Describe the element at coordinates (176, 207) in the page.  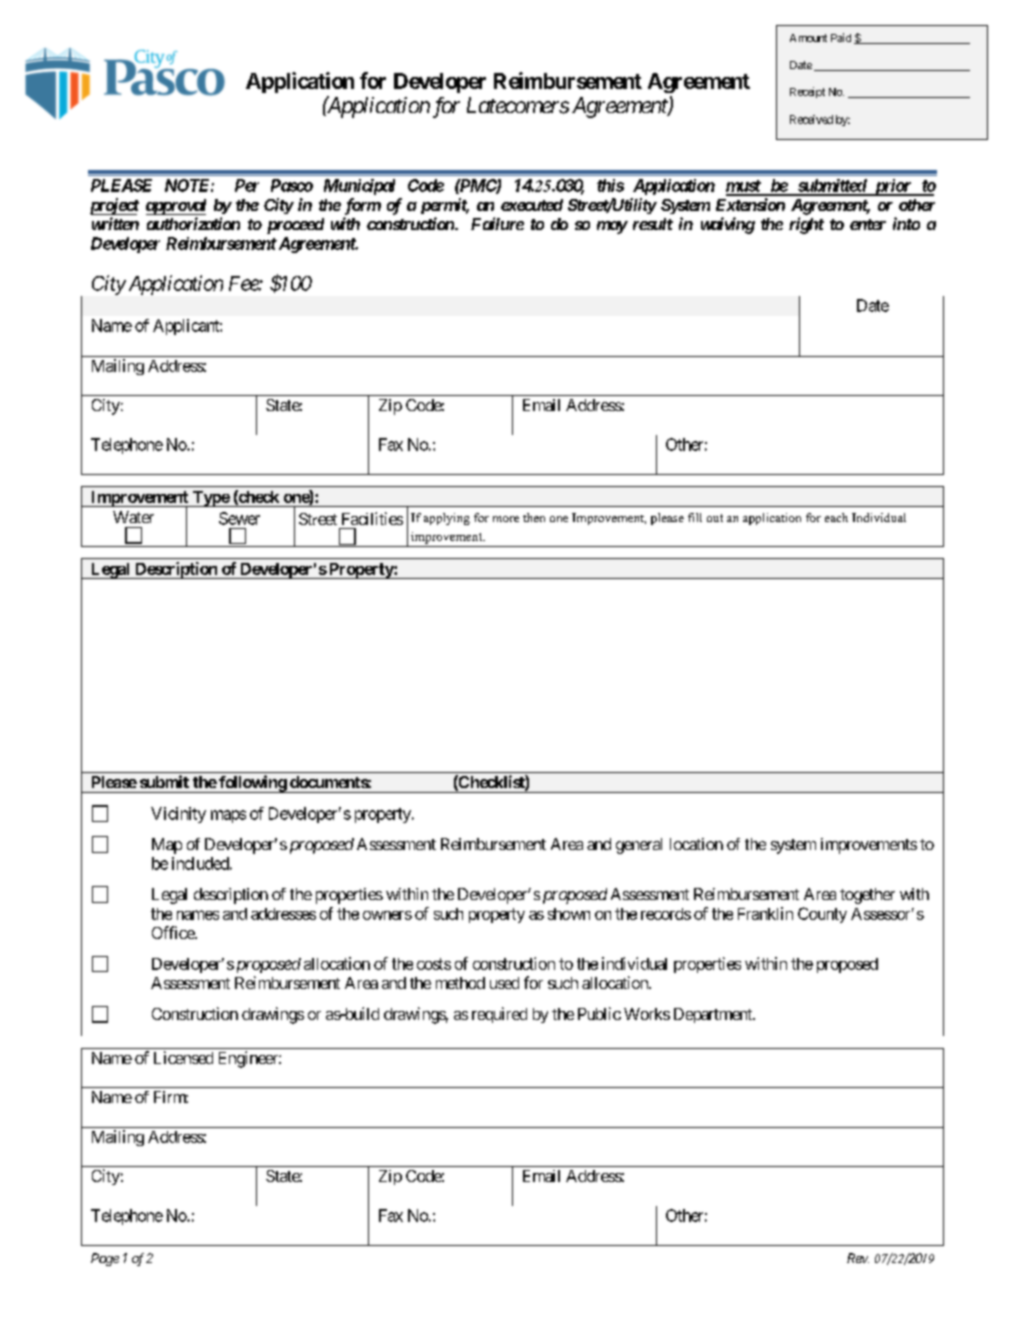
I see `approval` at that location.
